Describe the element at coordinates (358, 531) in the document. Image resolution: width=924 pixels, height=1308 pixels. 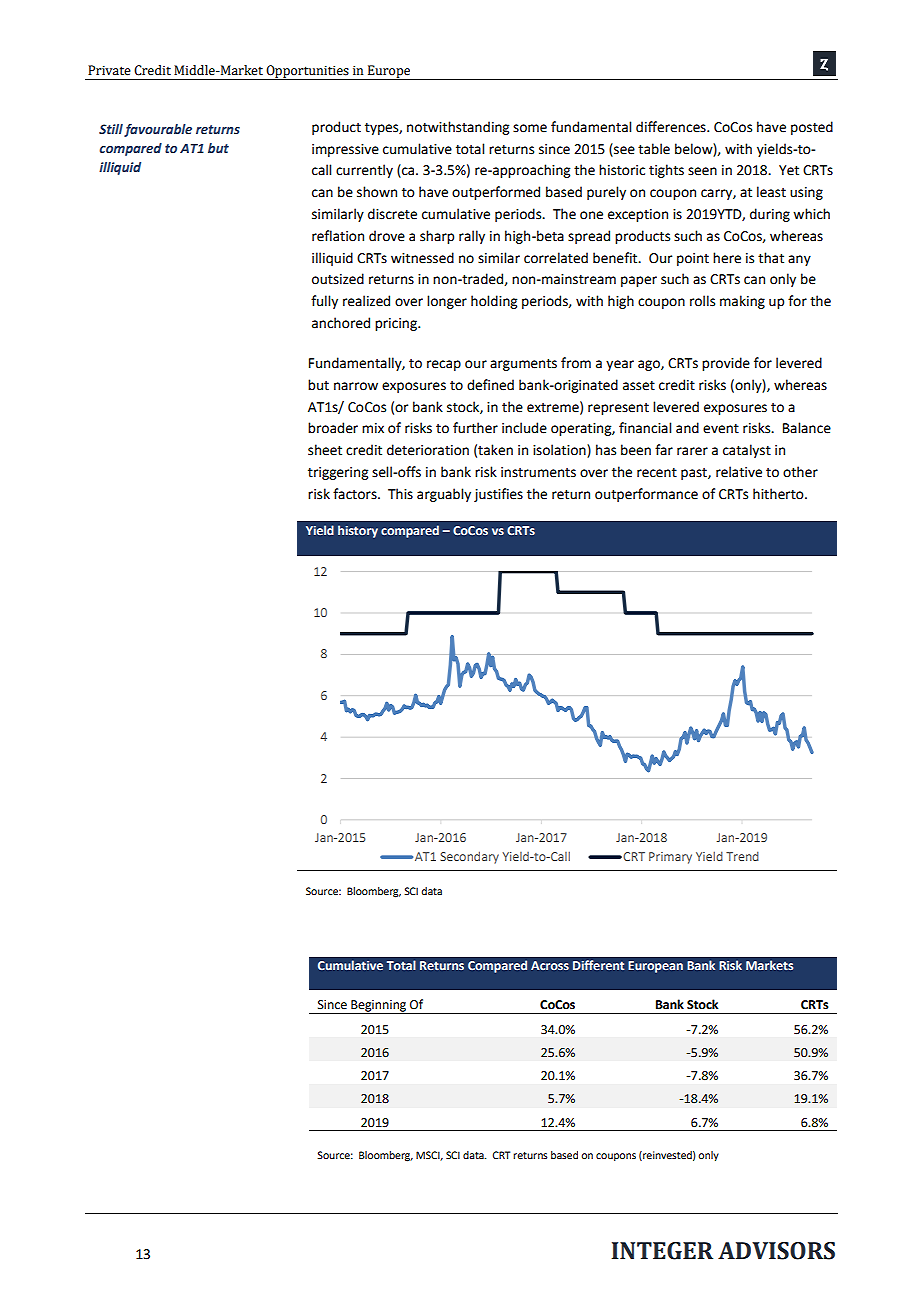
I see `history` at that location.
